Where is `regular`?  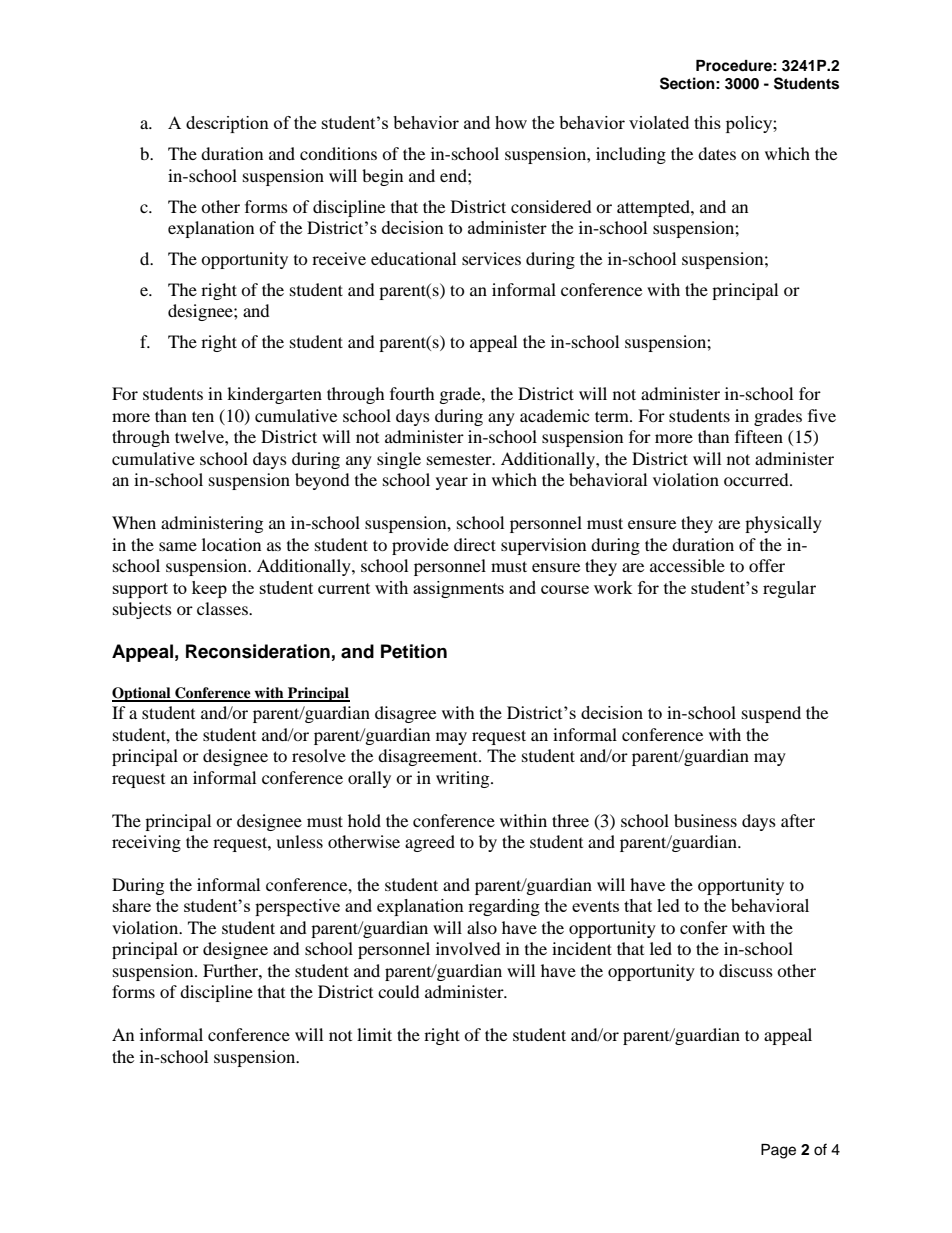
regular is located at coordinates (789, 589).
